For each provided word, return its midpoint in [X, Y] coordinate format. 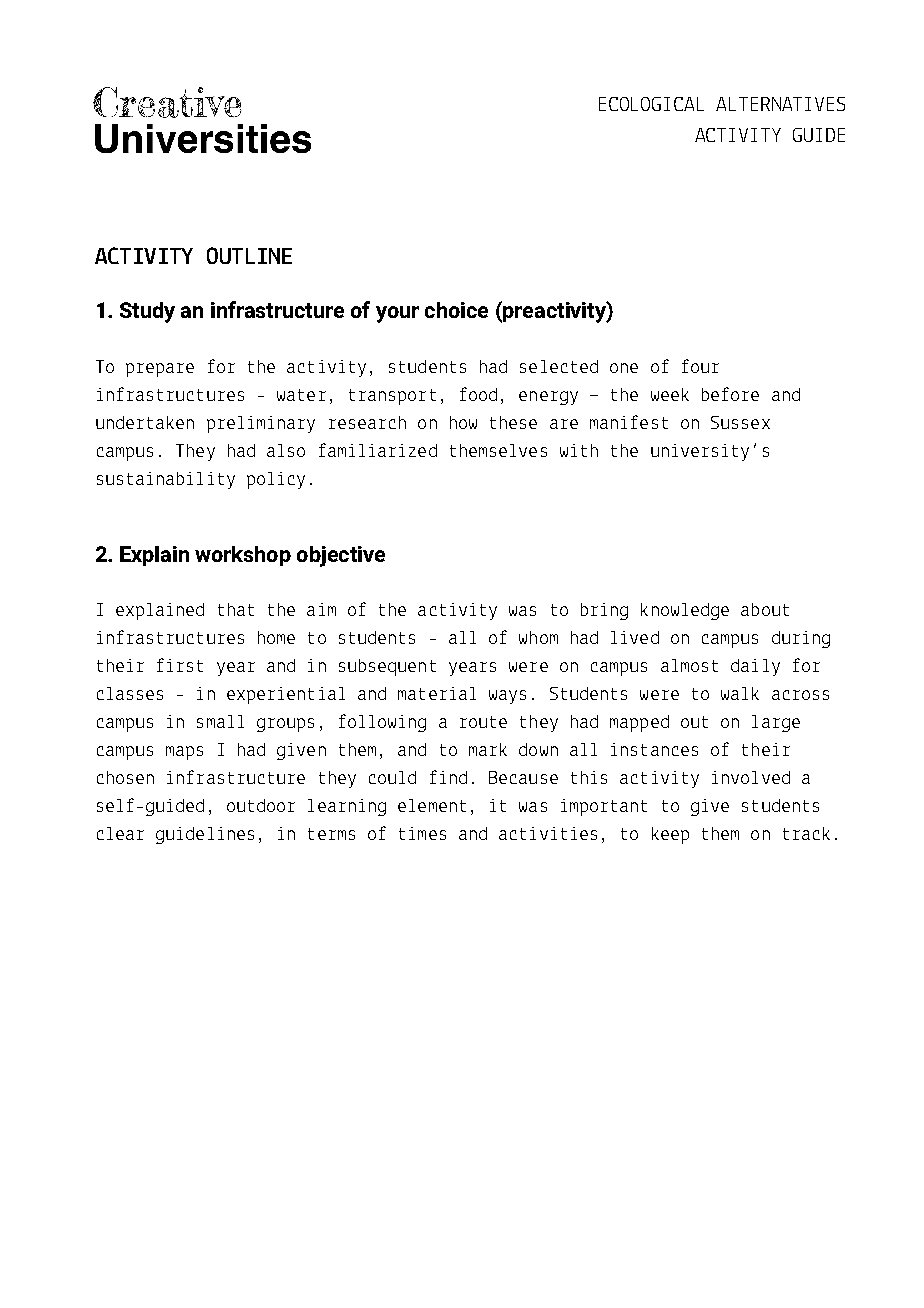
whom [538, 637]
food [478, 394]
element [432, 805]
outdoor [261, 805]
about [765, 609]
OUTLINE [249, 255]
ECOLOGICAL [651, 104]
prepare [160, 370]
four [700, 366]
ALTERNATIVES [780, 104]
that [236, 609]
